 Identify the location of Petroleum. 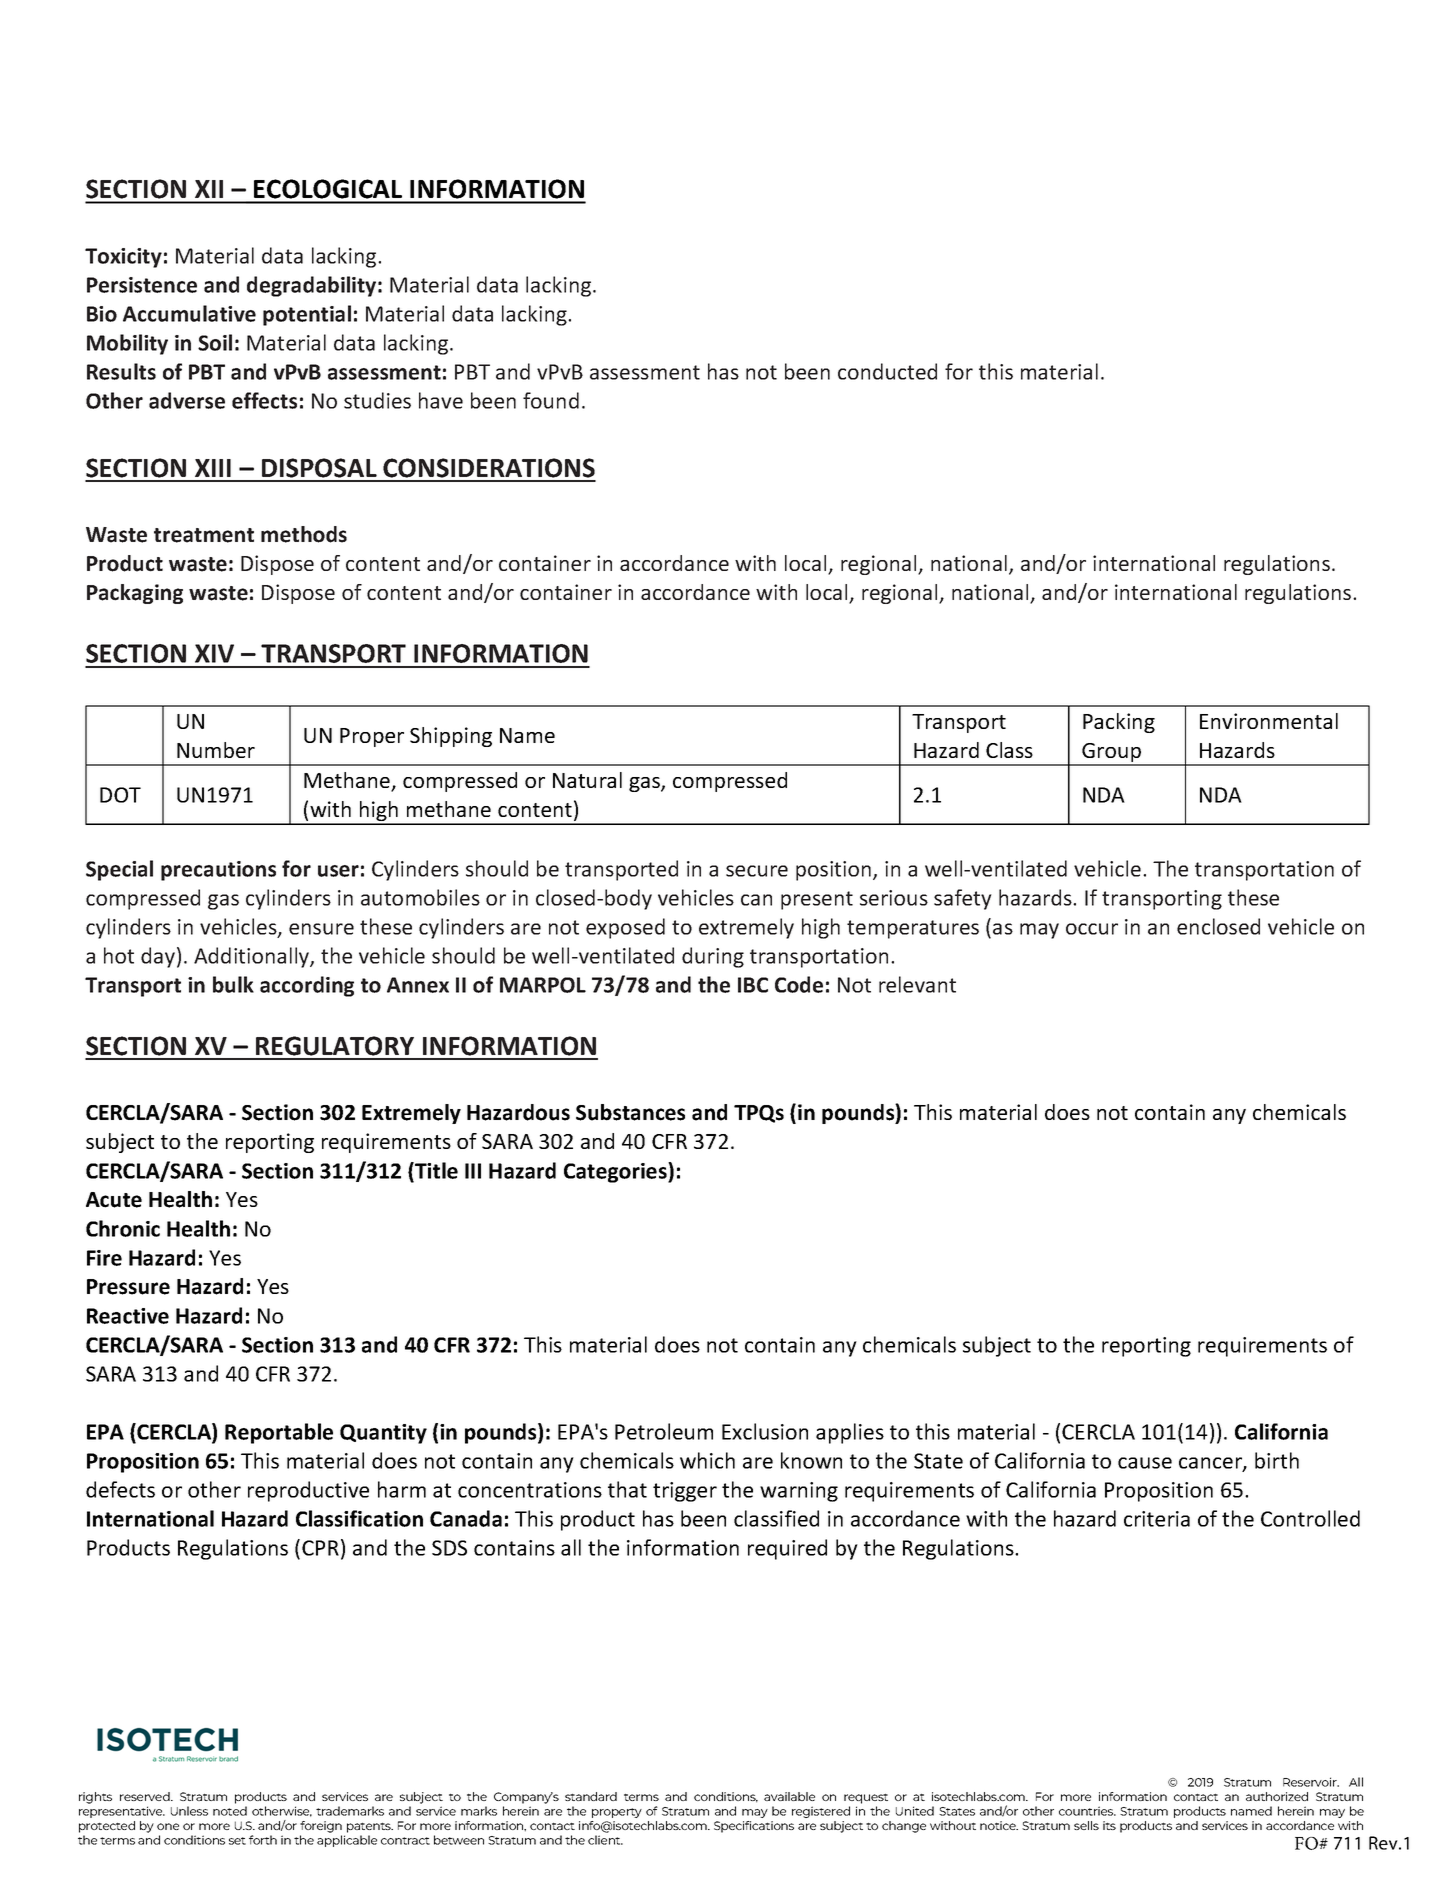
(664, 1431).
